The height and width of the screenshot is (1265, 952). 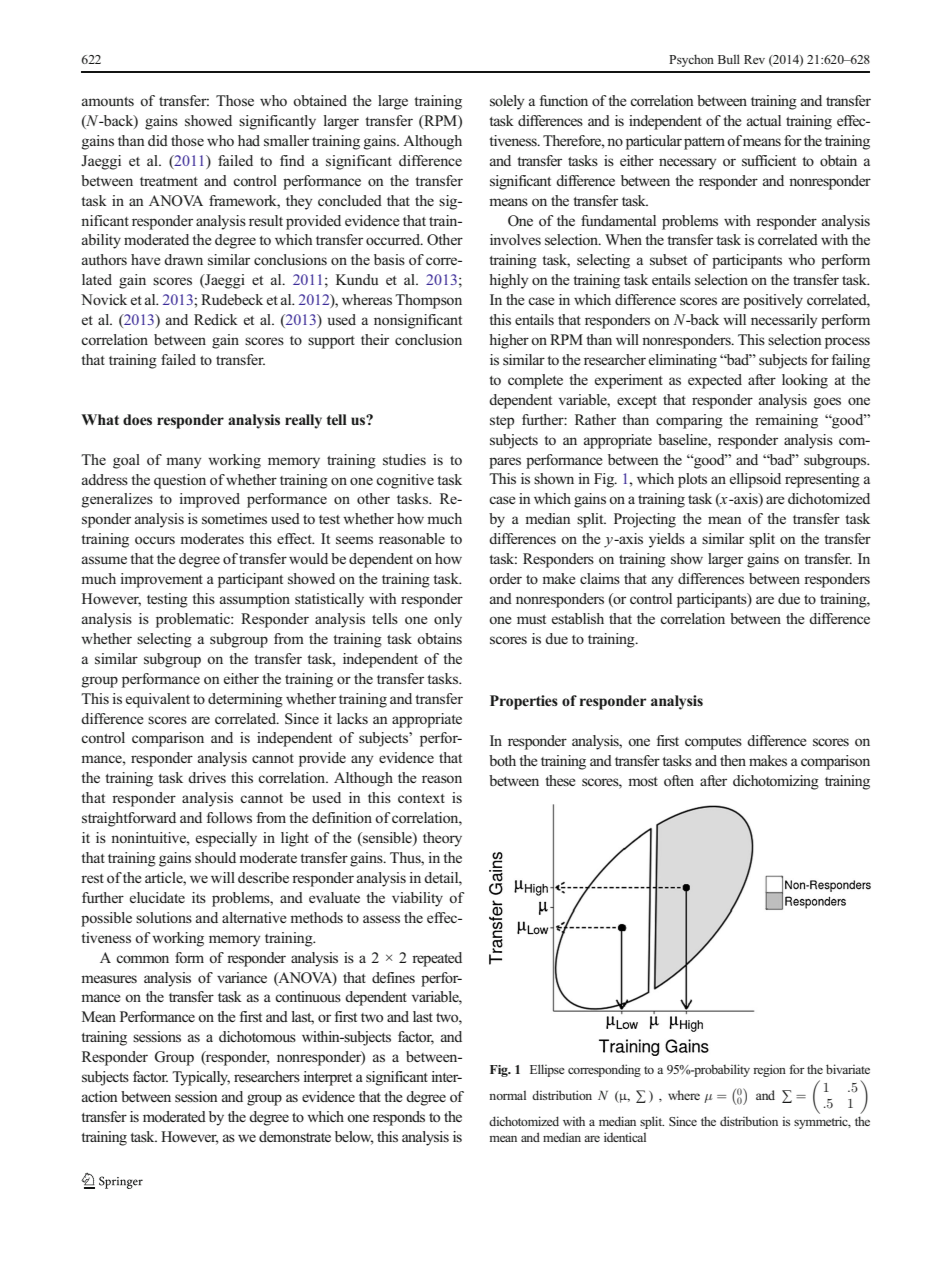 I want to click on both, so click(x=502, y=760).
